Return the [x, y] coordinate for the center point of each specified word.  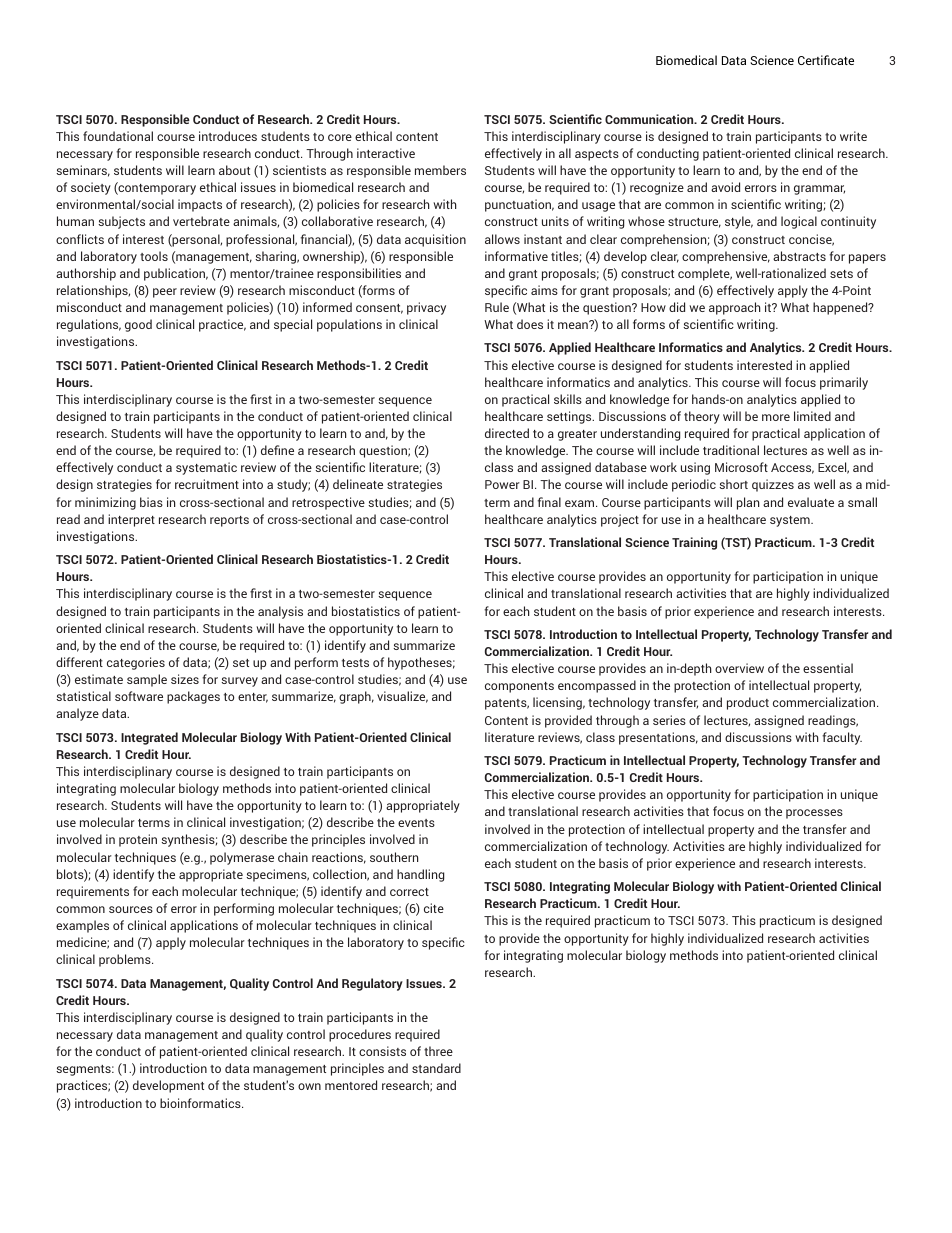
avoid [725, 187]
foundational [118, 136]
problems [126, 960]
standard [436, 1068]
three [438, 1051]
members [440, 170]
